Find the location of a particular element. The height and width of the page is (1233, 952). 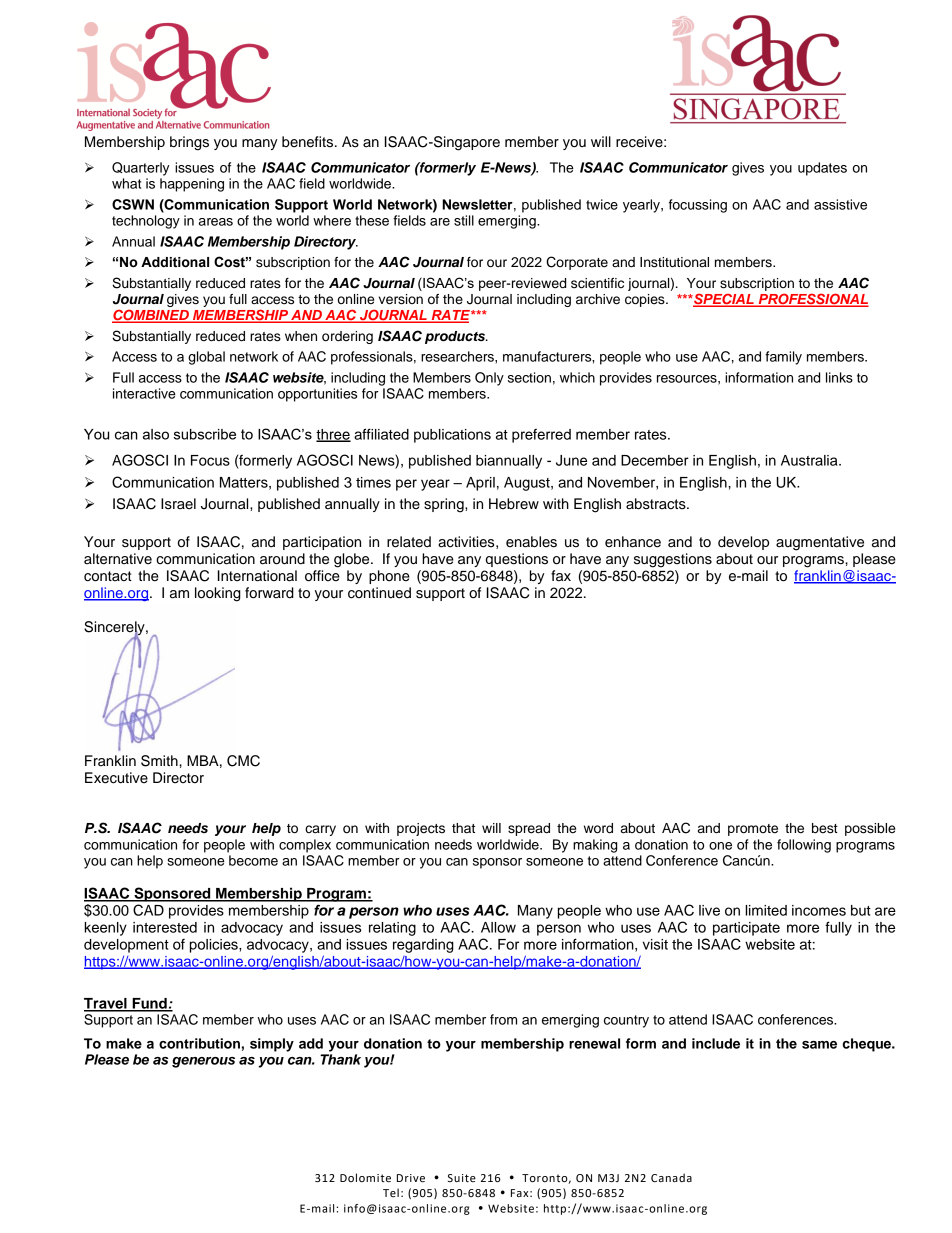

updates is located at coordinates (822, 169).
